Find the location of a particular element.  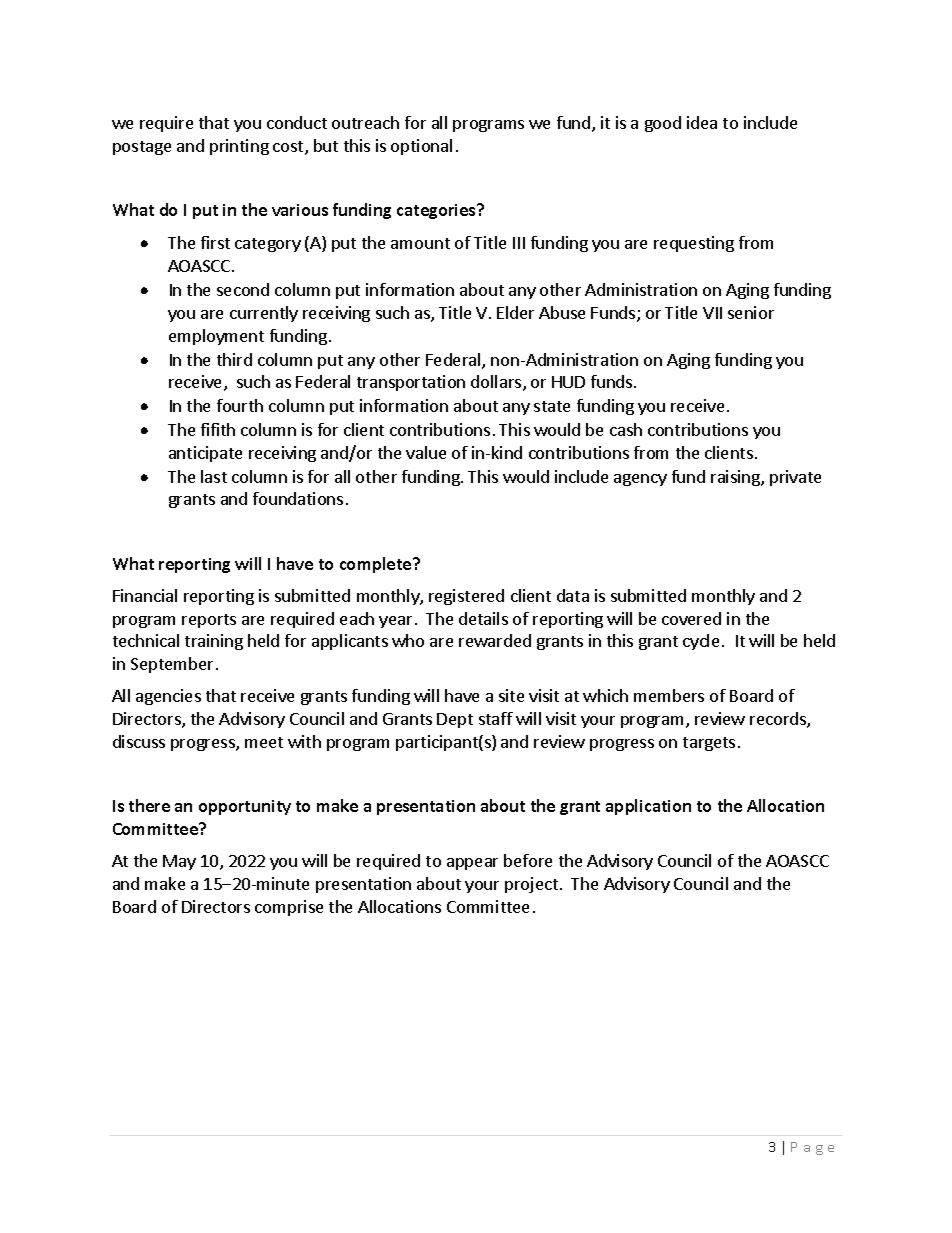

cycle is located at coordinates (701, 642).
